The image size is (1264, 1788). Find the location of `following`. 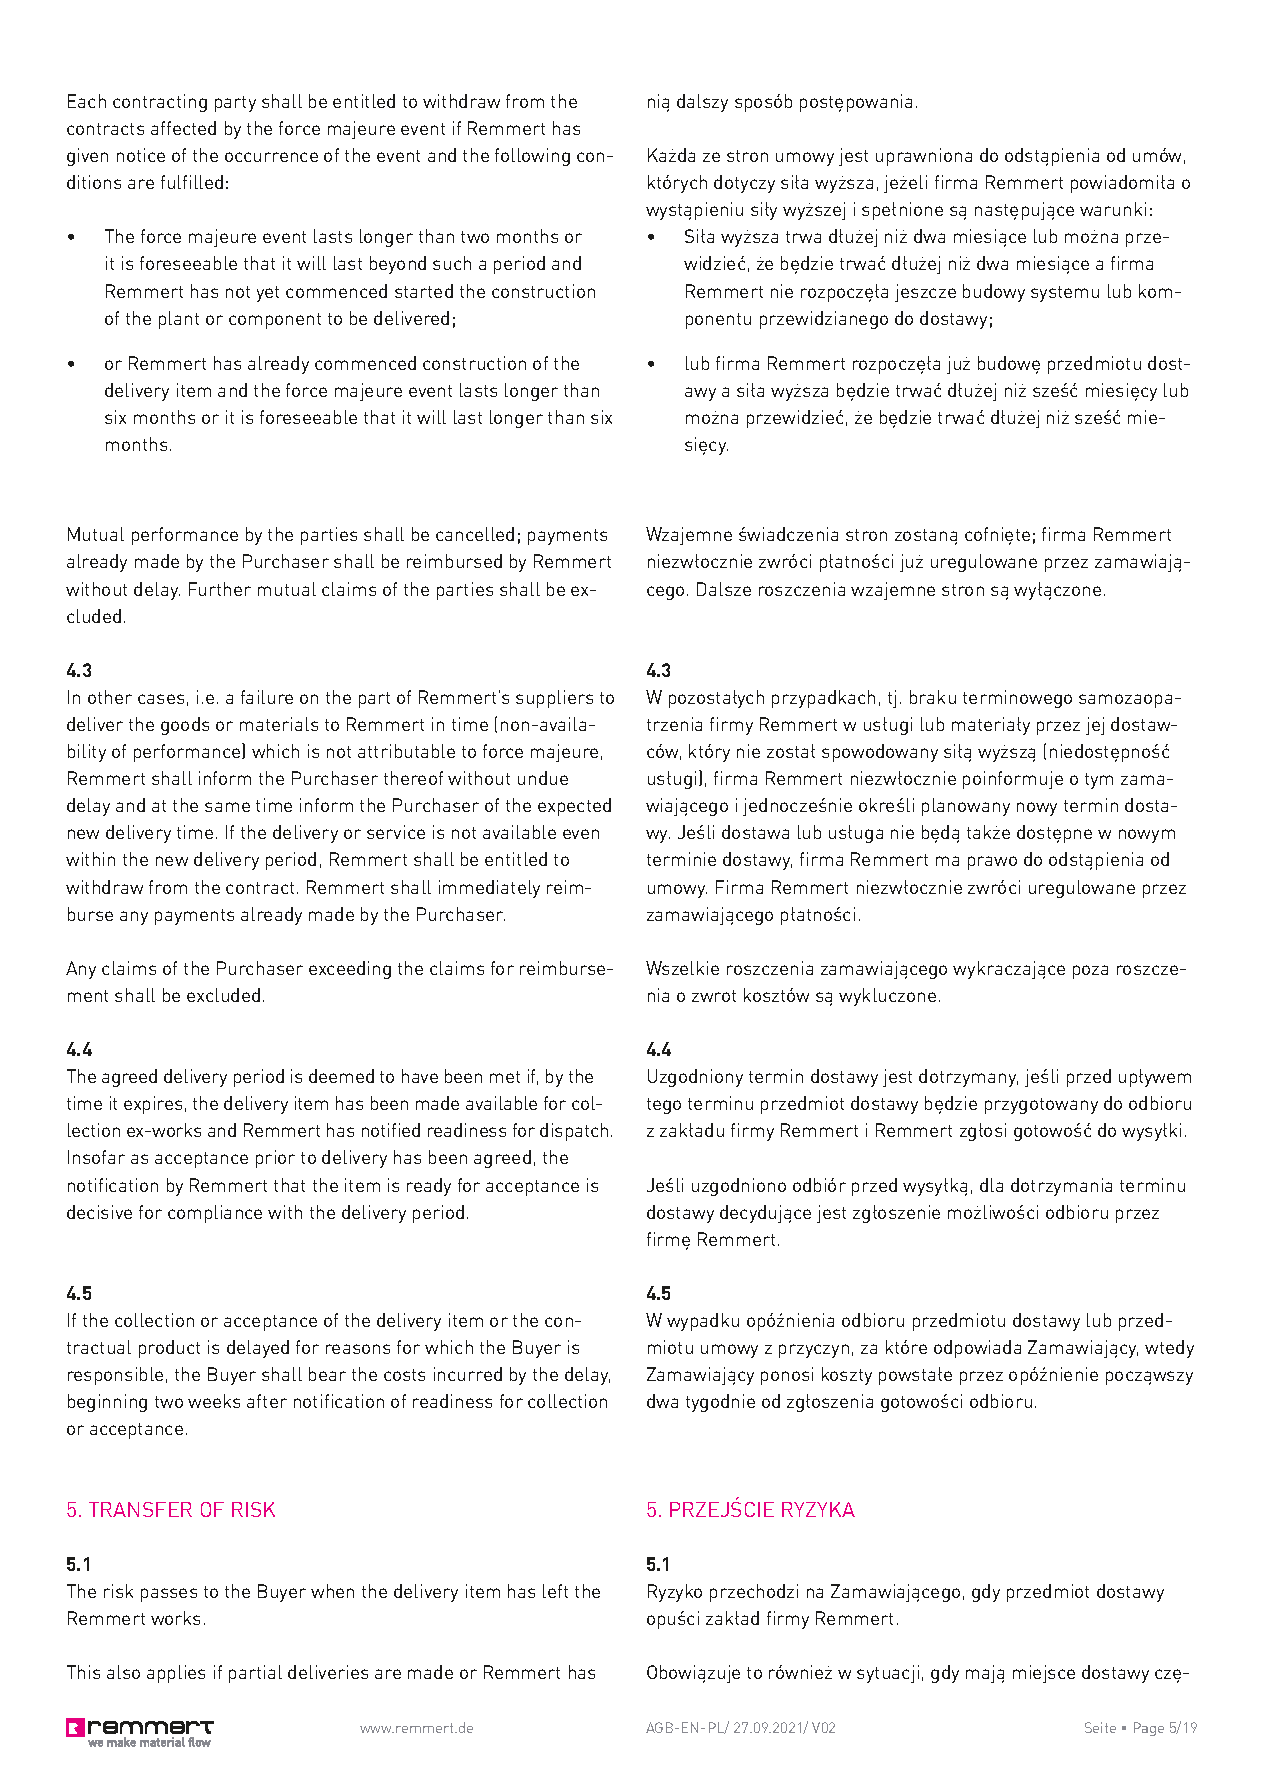

following is located at coordinates (532, 157).
